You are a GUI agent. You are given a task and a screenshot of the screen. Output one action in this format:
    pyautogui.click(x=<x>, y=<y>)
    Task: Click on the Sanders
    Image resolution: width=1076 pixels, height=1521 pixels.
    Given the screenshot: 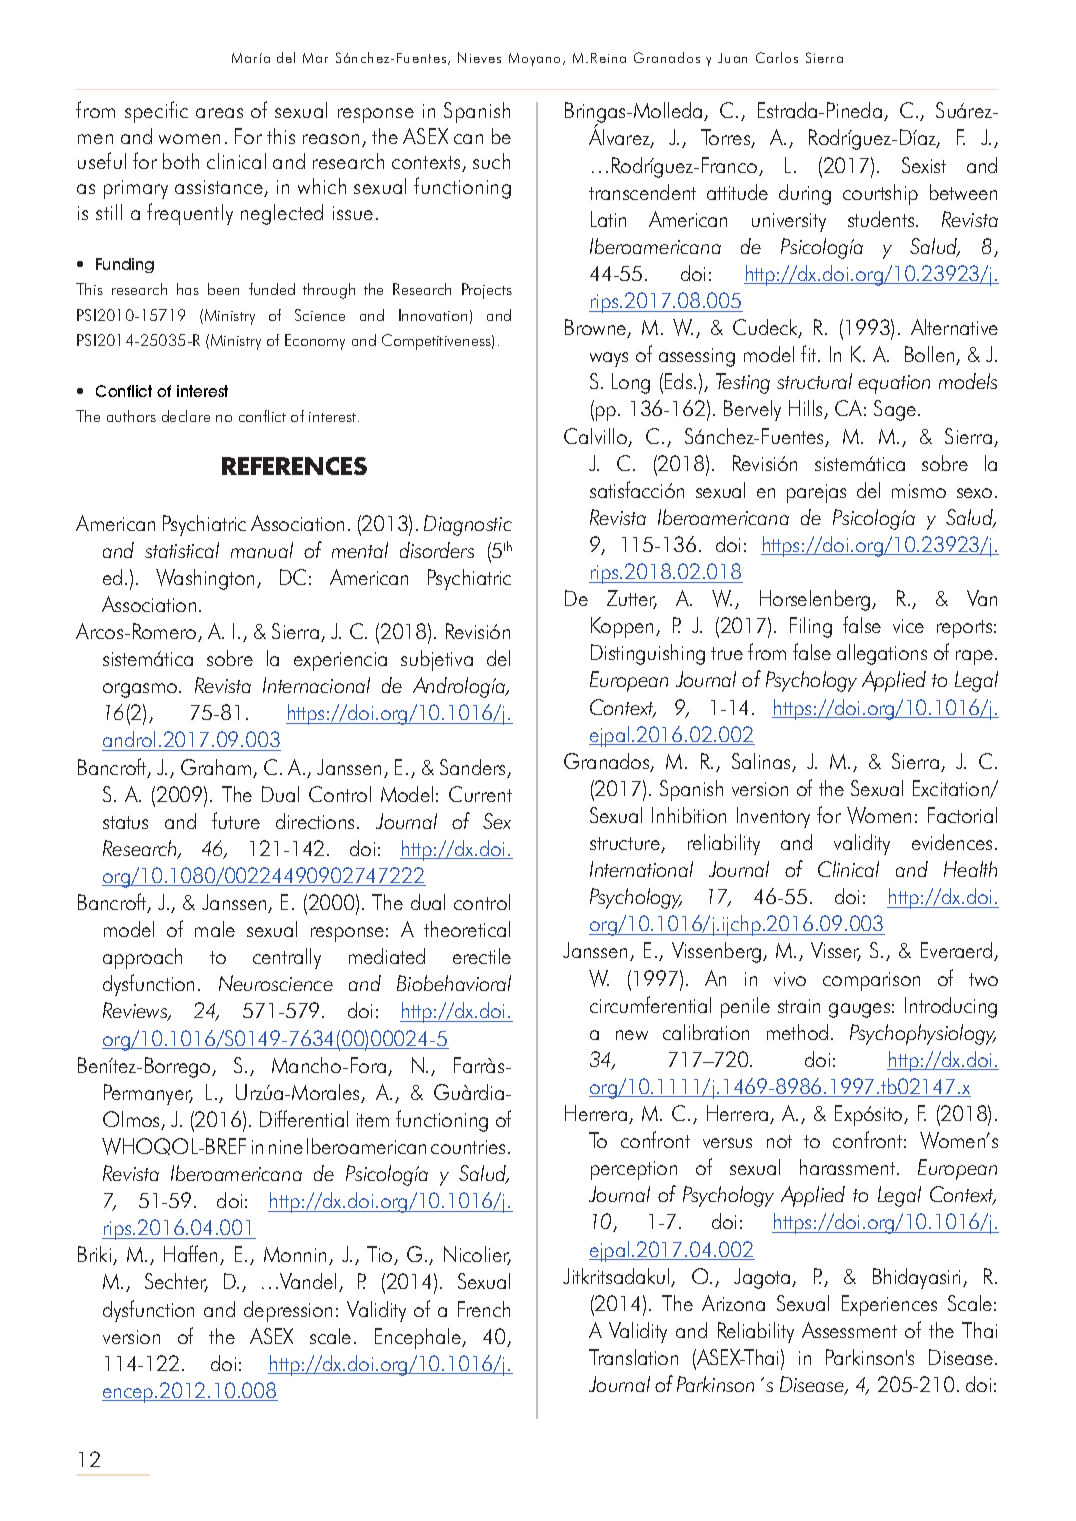 What is the action you would take?
    pyautogui.click(x=474, y=768)
